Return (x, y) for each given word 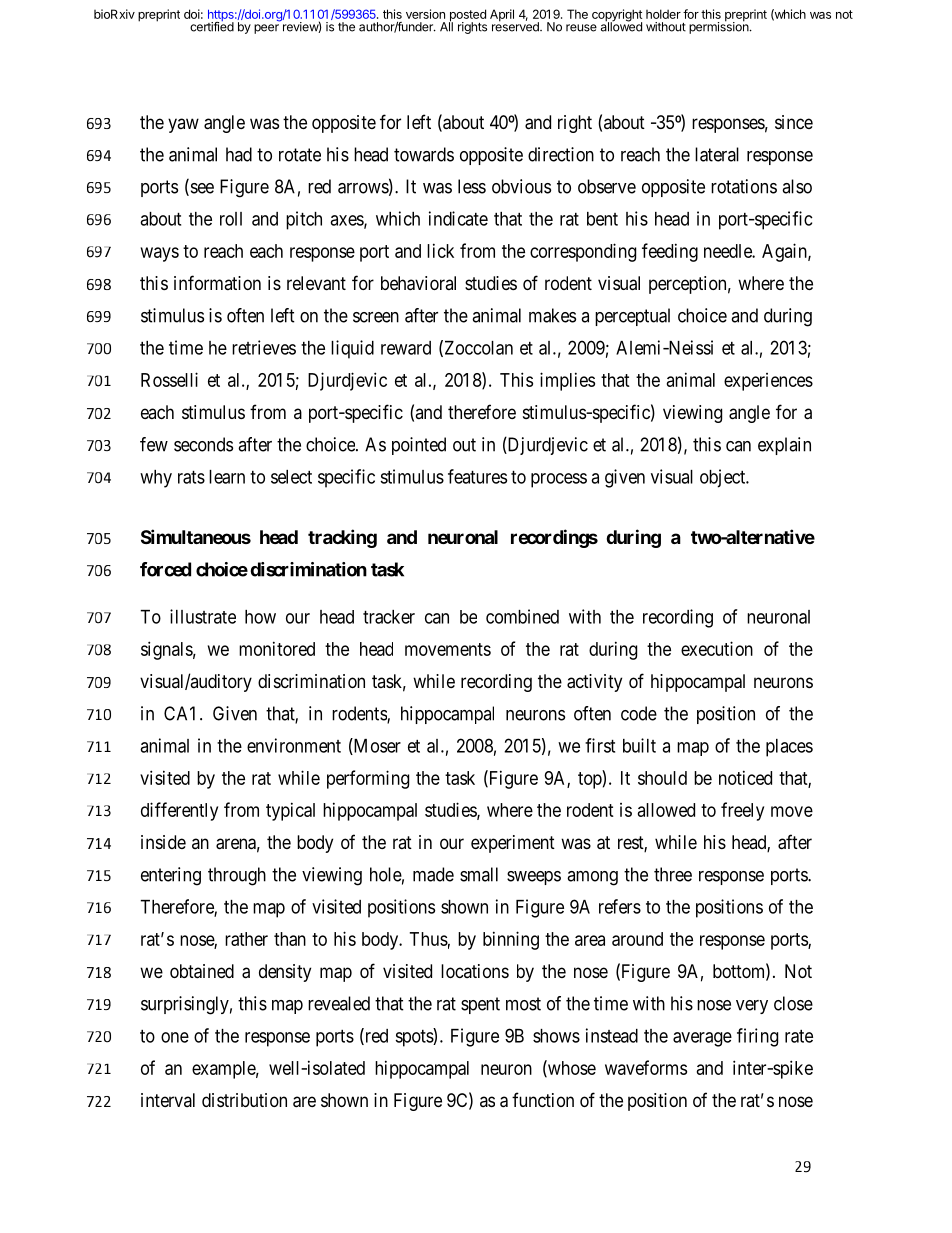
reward (406, 348)
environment (294, 745)
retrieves (264, 347)
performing (368, 779)
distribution (244, 1100)
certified (212, 26)
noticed (745, 777)
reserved (516, 26)
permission (719, 27)
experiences (768, 382)
